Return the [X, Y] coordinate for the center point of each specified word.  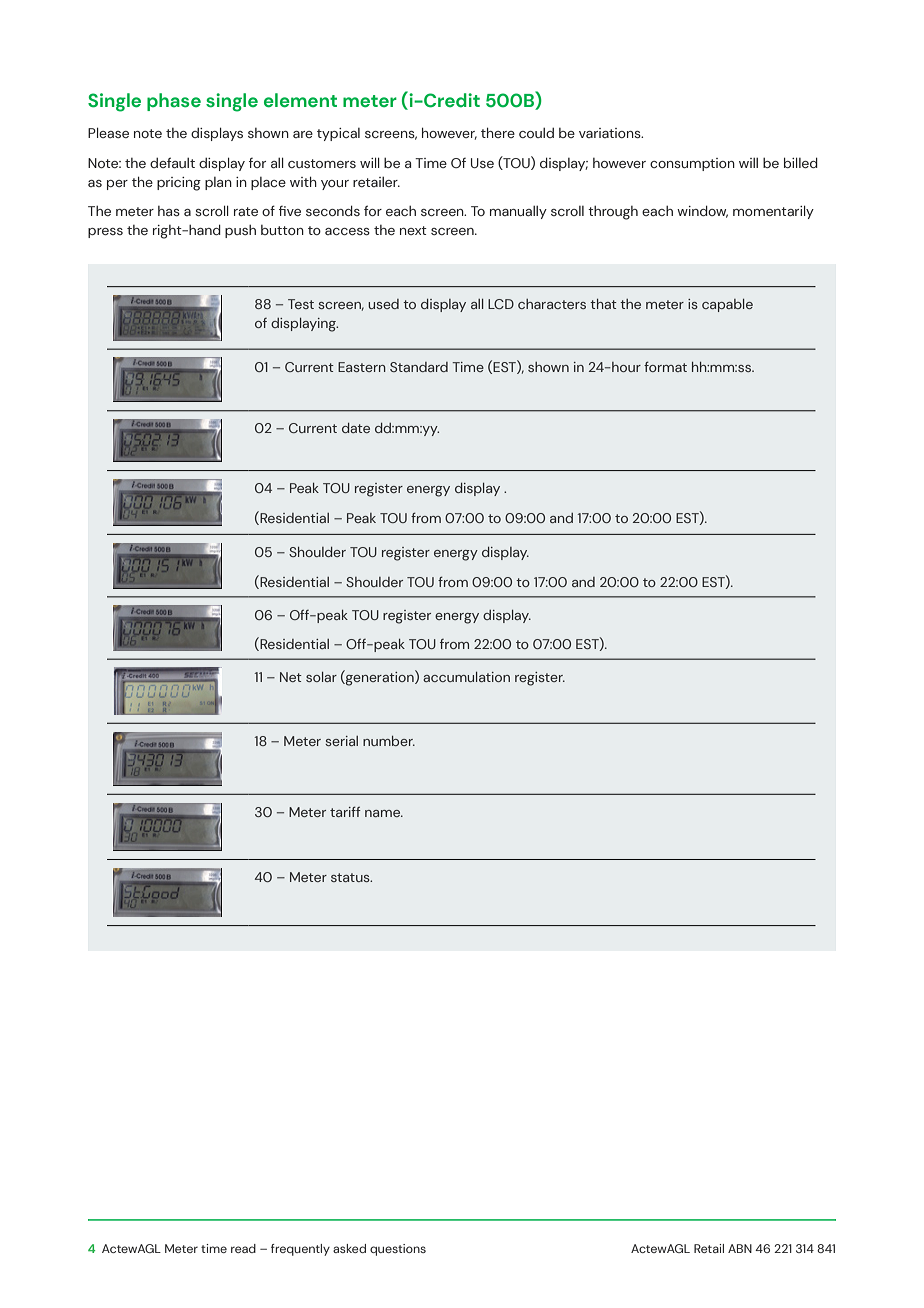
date [356, 428]
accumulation [466, 677]
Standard [419, 367]
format [665, 366]
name [384, 813]
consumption [692, 164]
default [172, 162]
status [351, 877]
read [243, 1248]
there [498, 132]
